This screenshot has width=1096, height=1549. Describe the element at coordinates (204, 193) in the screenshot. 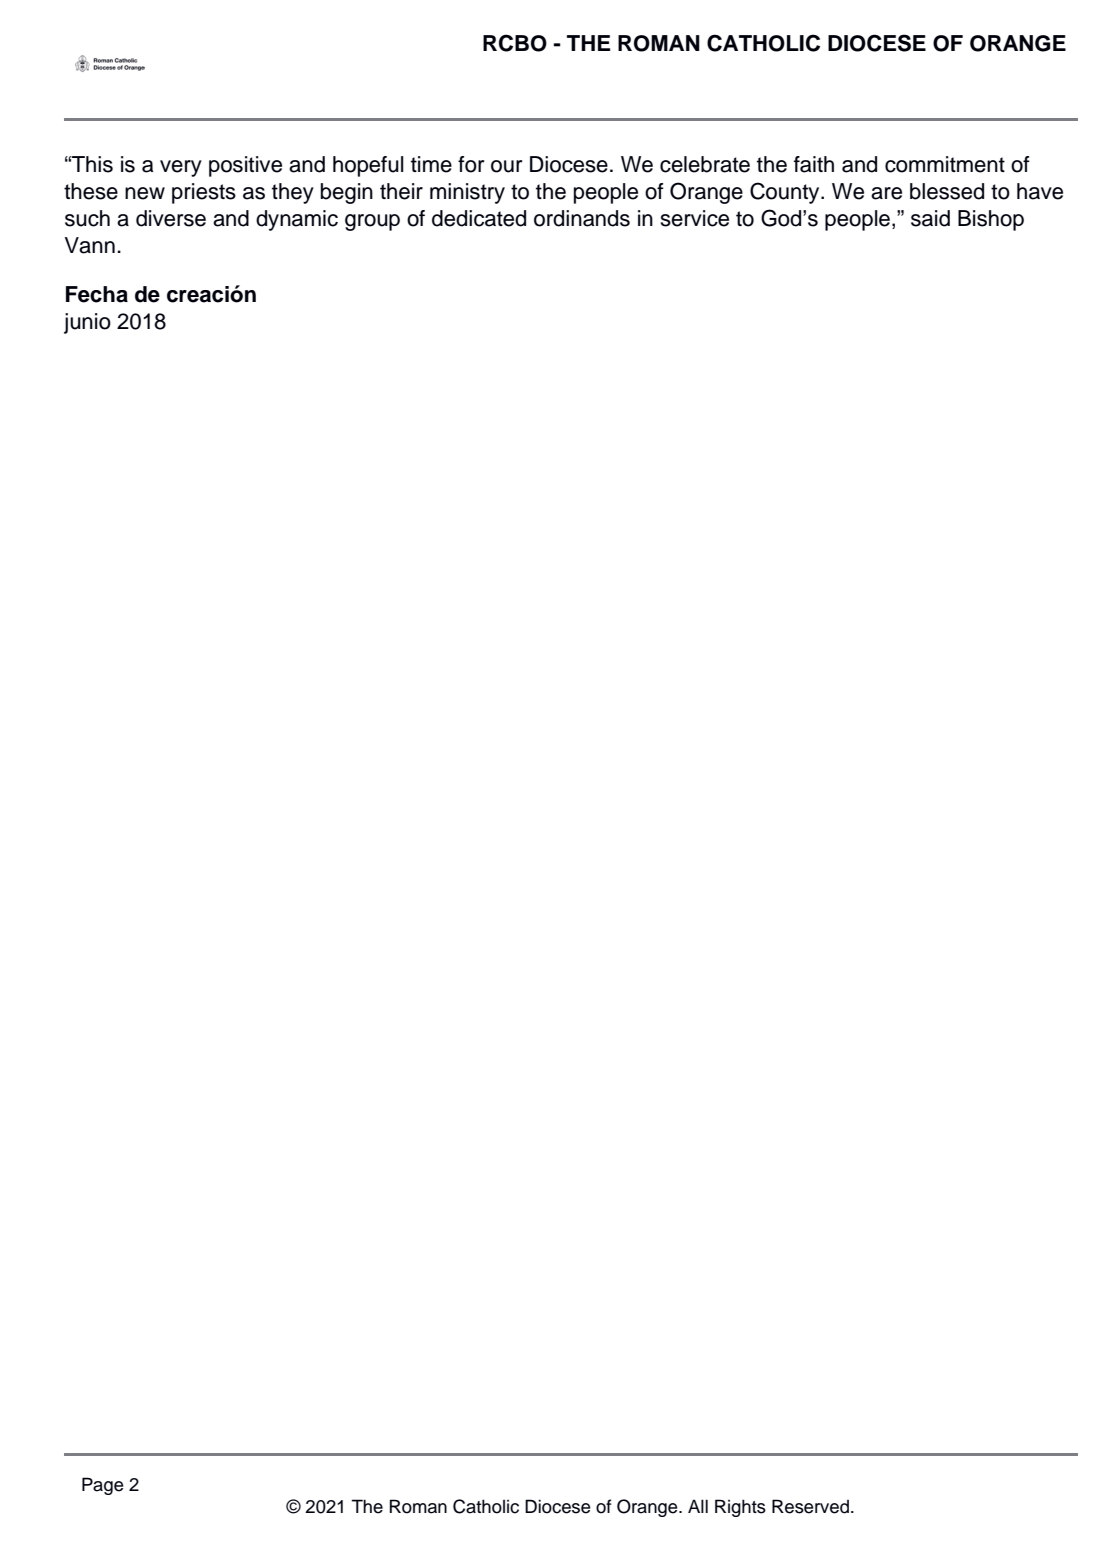

I see `priests` at that location.
